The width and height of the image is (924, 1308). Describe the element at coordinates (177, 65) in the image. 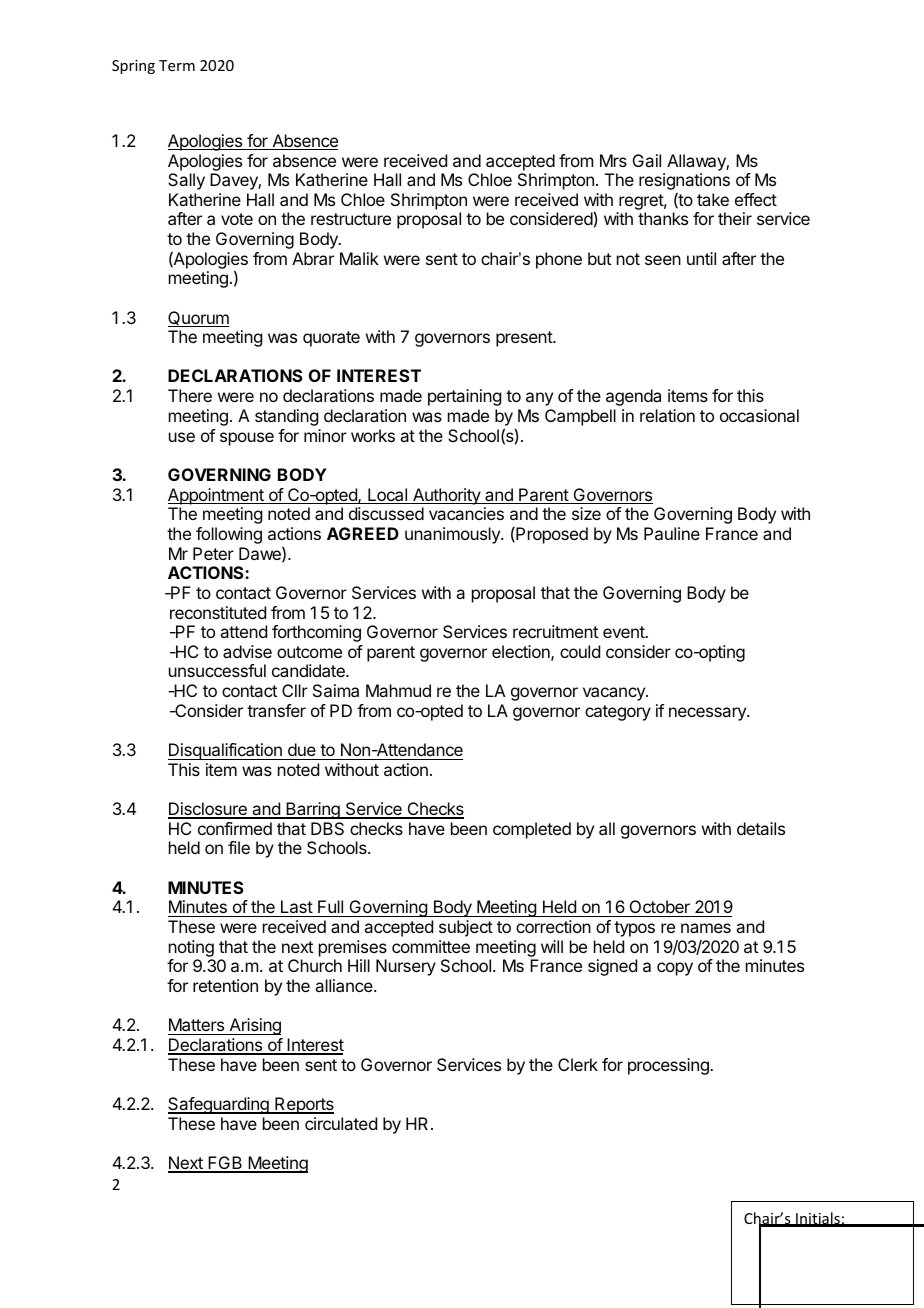

I see `Term` at that location.
